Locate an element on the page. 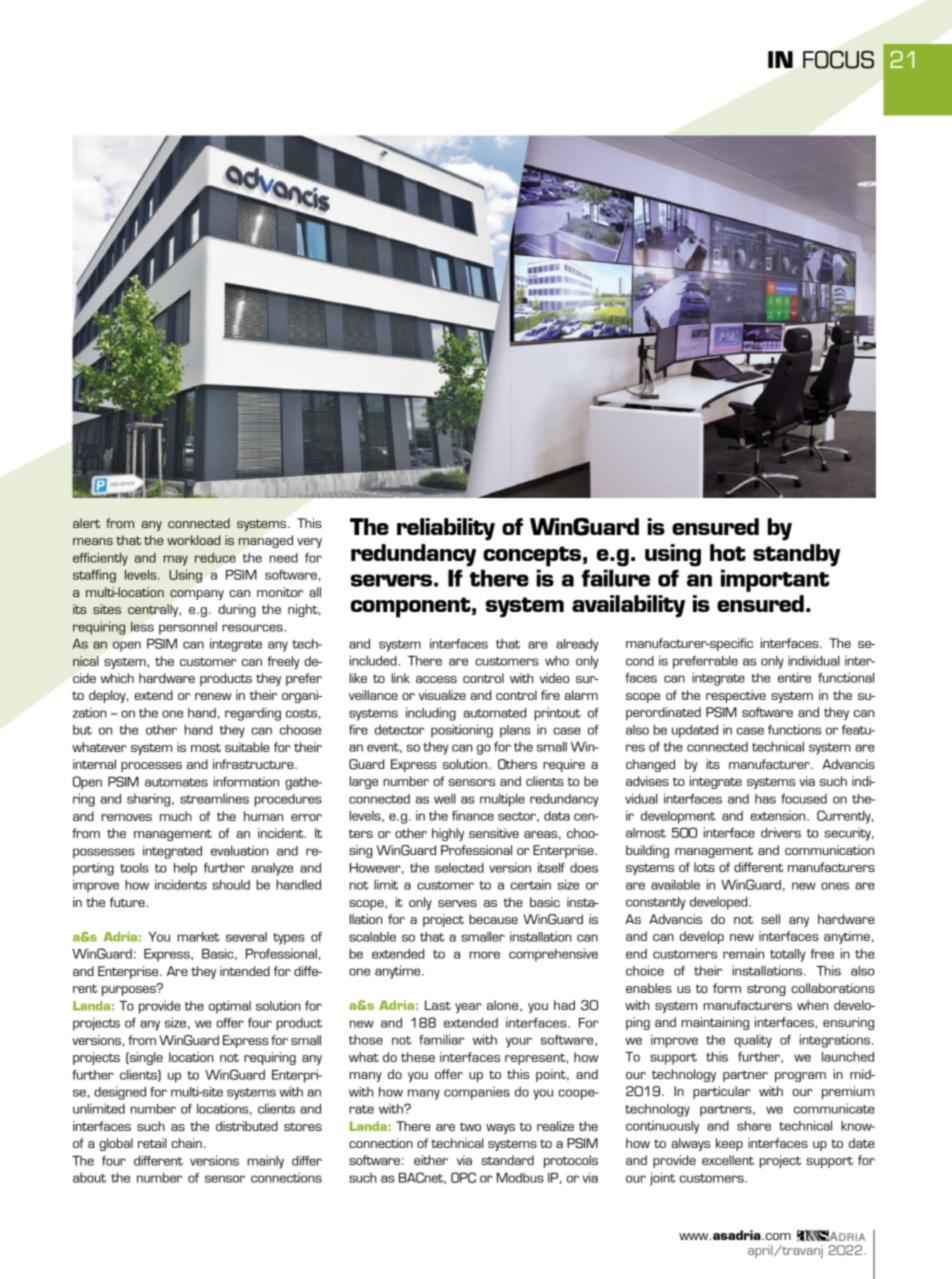  workload is located at coordinates (193, 540).
